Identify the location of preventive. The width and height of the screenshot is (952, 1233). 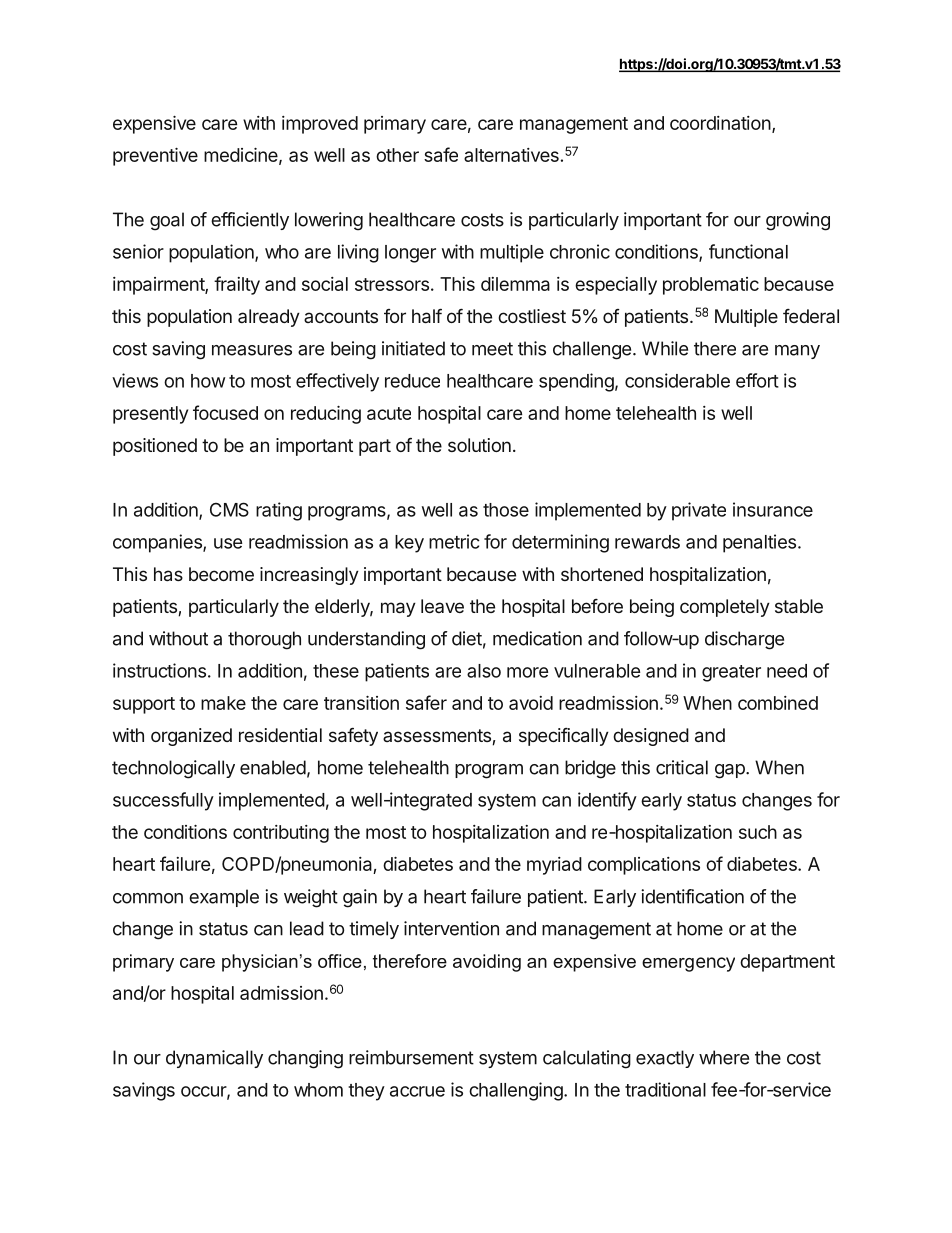
(155, 157).
